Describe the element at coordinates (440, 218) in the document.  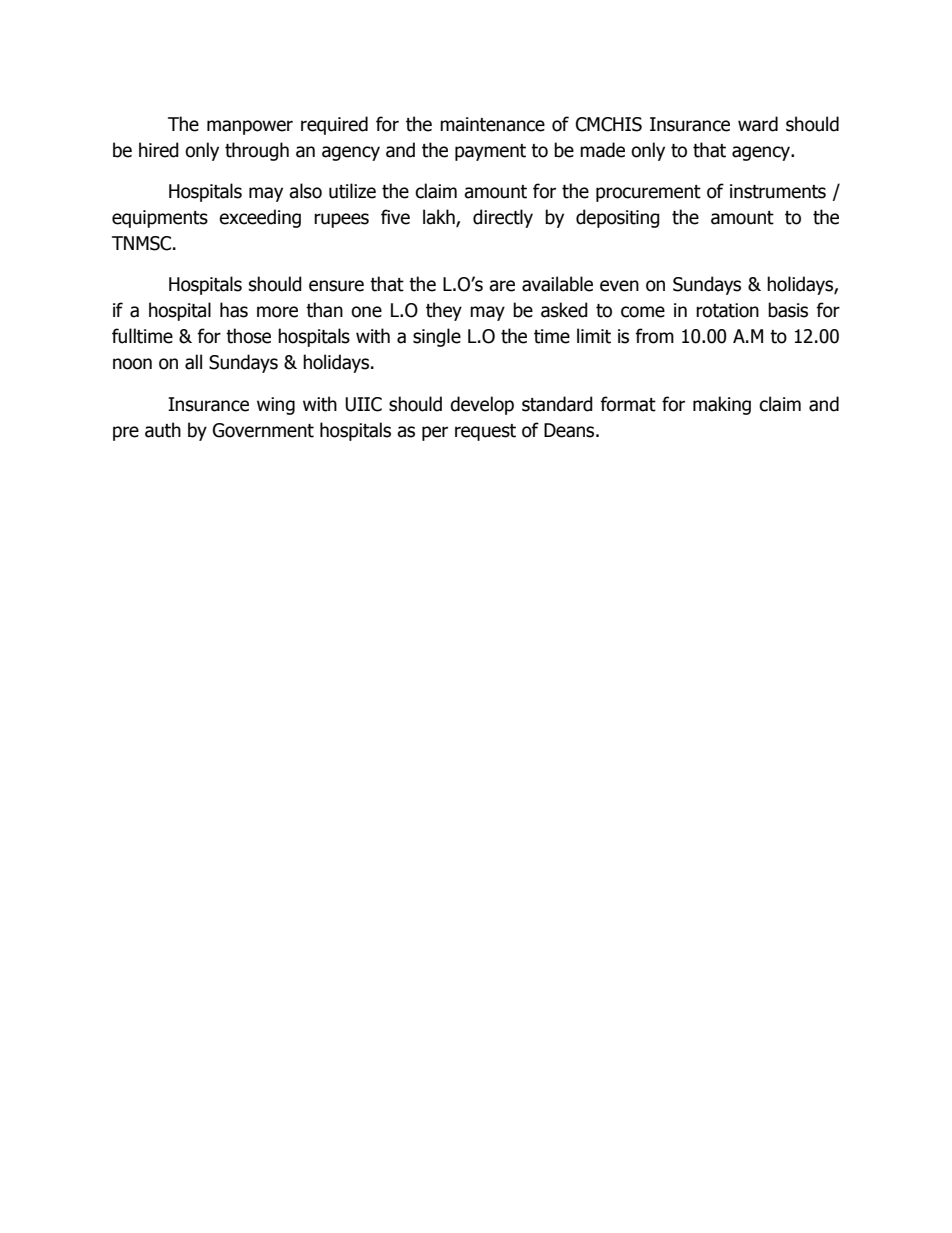
I see `lakh` at that location.
